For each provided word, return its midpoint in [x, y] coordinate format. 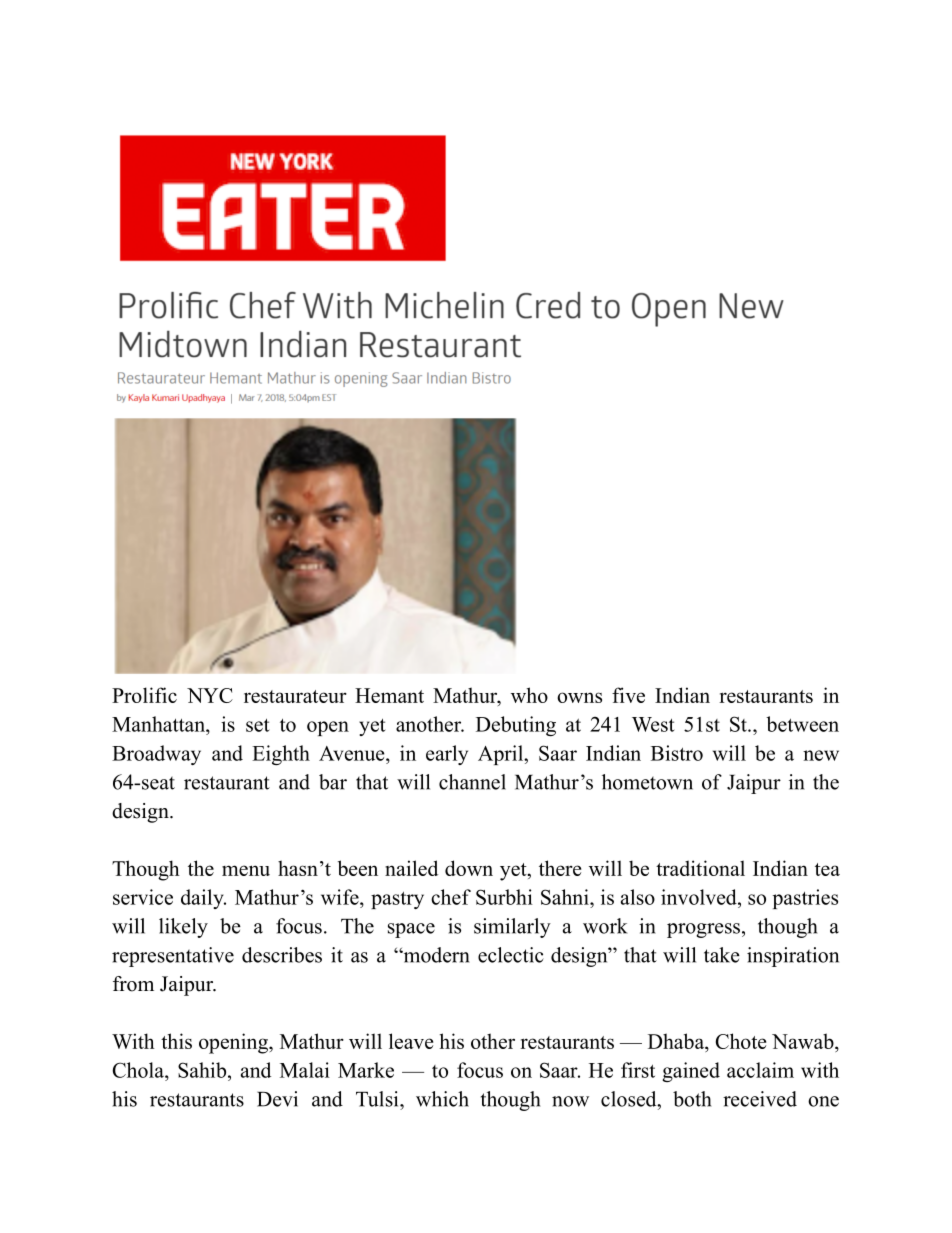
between [802, 724]
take [722, 955]
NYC [210, 695]
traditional [700, 868]
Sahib [202, 1070]
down [469, 868]
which [442, 1099]
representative [173, 957]
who [529, 695]
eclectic [511, 955]
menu [246, 870]
